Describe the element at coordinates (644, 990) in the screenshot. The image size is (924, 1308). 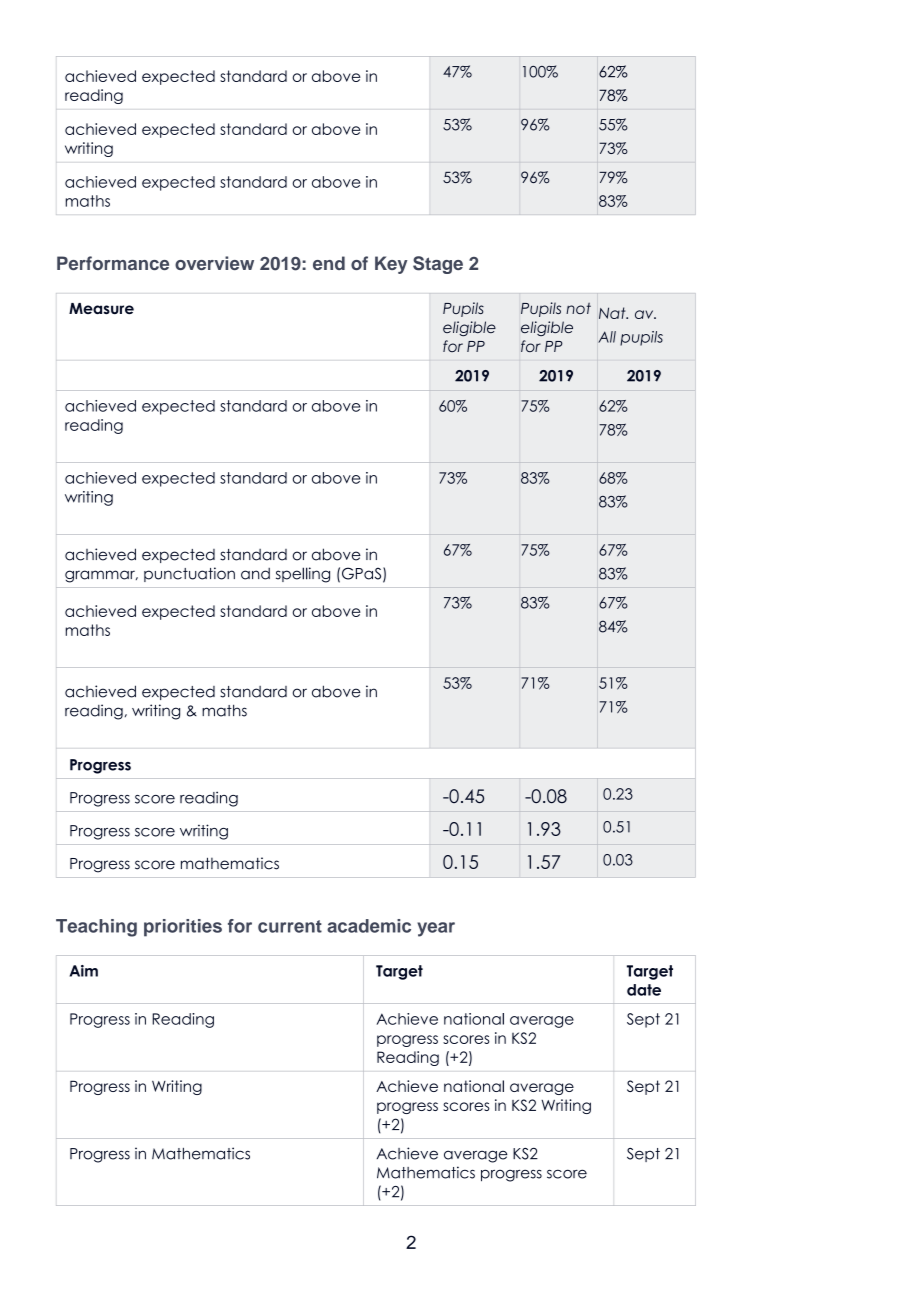
I see `date` at that location.
